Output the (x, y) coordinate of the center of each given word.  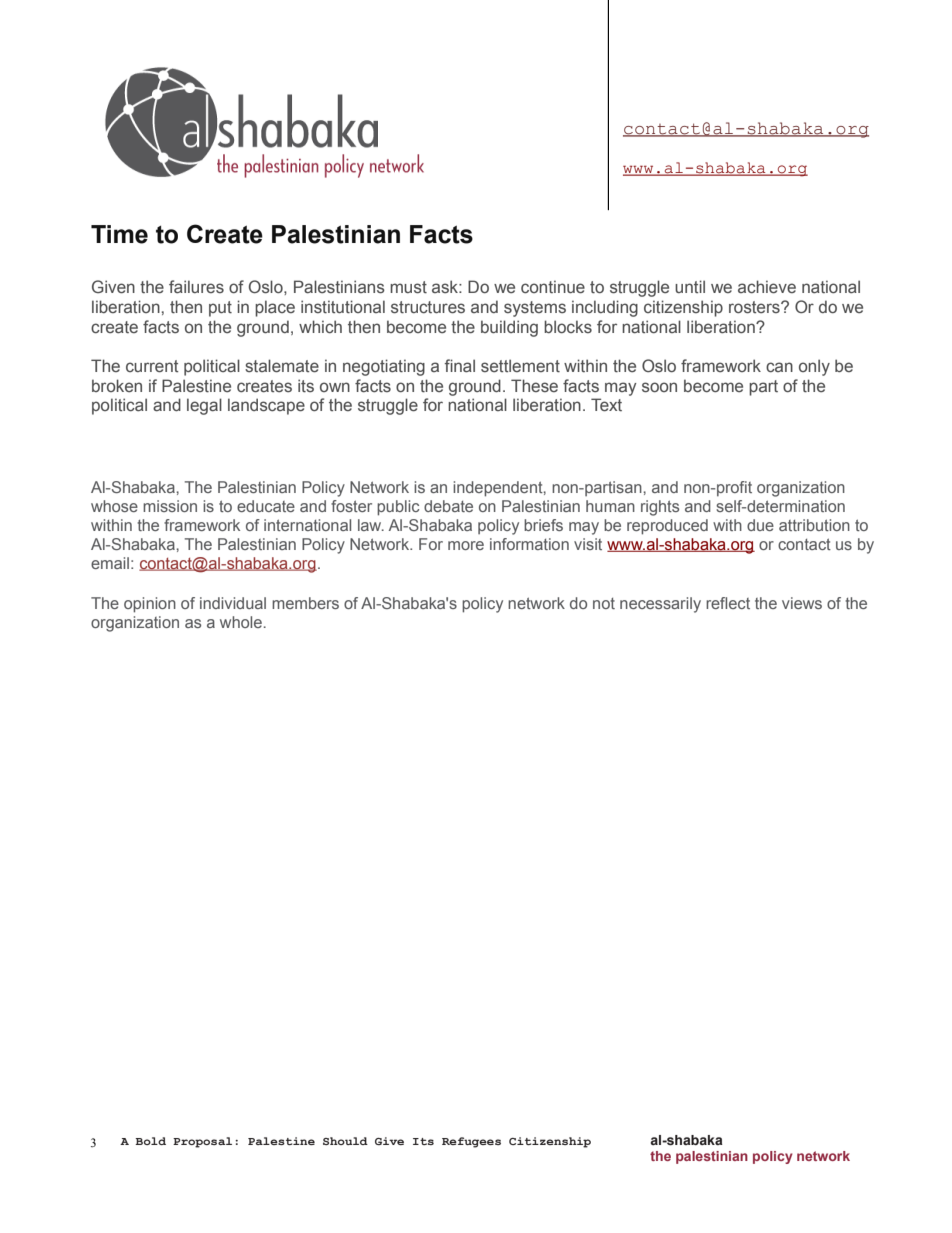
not (604, 603)
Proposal (202, 1142)
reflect (728, 603)
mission (170, 506)
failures (196, 286)
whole (241, 622)
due (760, 525)
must (408, 287)
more (466, 545)
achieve (767, 286)
